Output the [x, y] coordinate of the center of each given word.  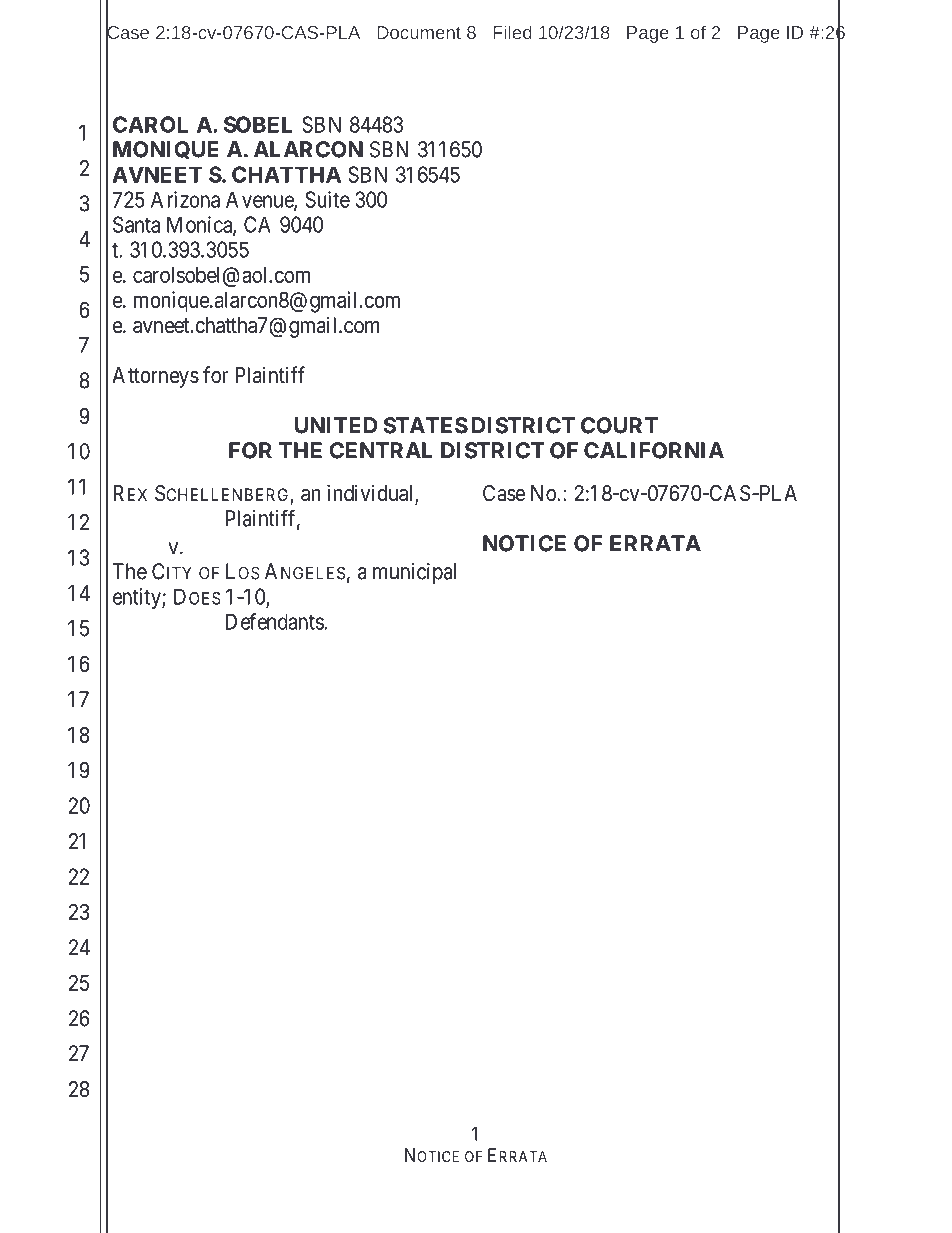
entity [138, 598]
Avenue [260, 200]
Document [419, 32]
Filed [512, 32]
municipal [414, 573]
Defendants [275, 621]
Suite [327, 199]
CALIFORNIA [654, 450]
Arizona [185, 199]
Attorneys [155, 377]
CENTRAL [381, 450]
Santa [136, 224]
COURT [619, 425]
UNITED [336, 425]
